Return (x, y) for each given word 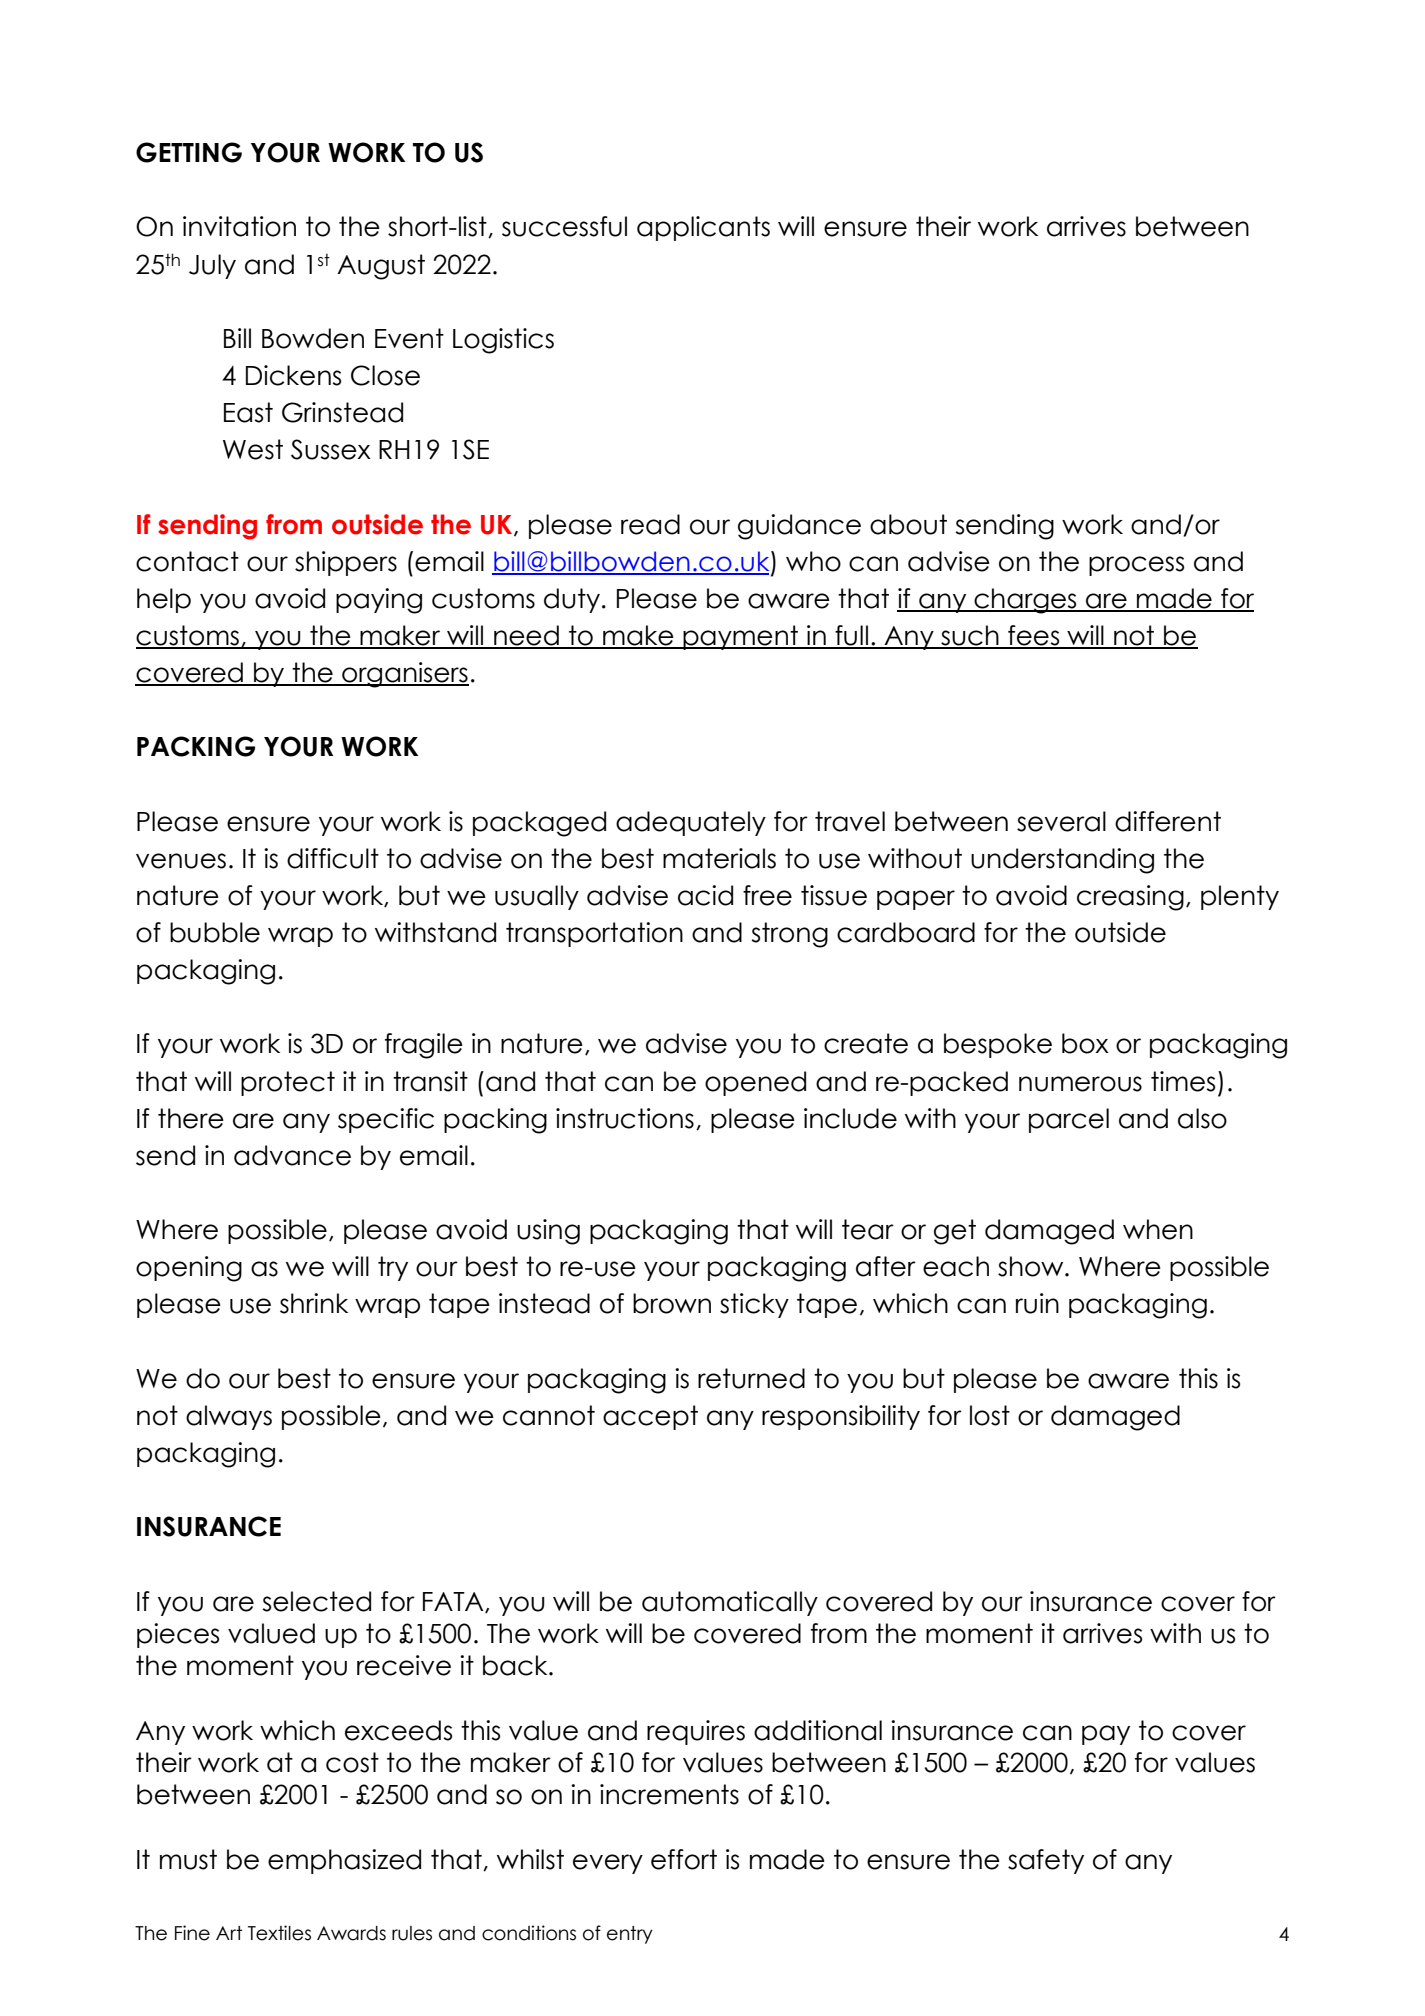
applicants (703, 228)
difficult (333, 858)
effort (684, 1859)
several (1061, 821)
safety (1046, 1861)
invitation (239, 226)
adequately (691, 823)
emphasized (344, 1861)
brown (672, 1303)
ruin (1037, 1303)
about (908, 524)
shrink (314, 1303)
